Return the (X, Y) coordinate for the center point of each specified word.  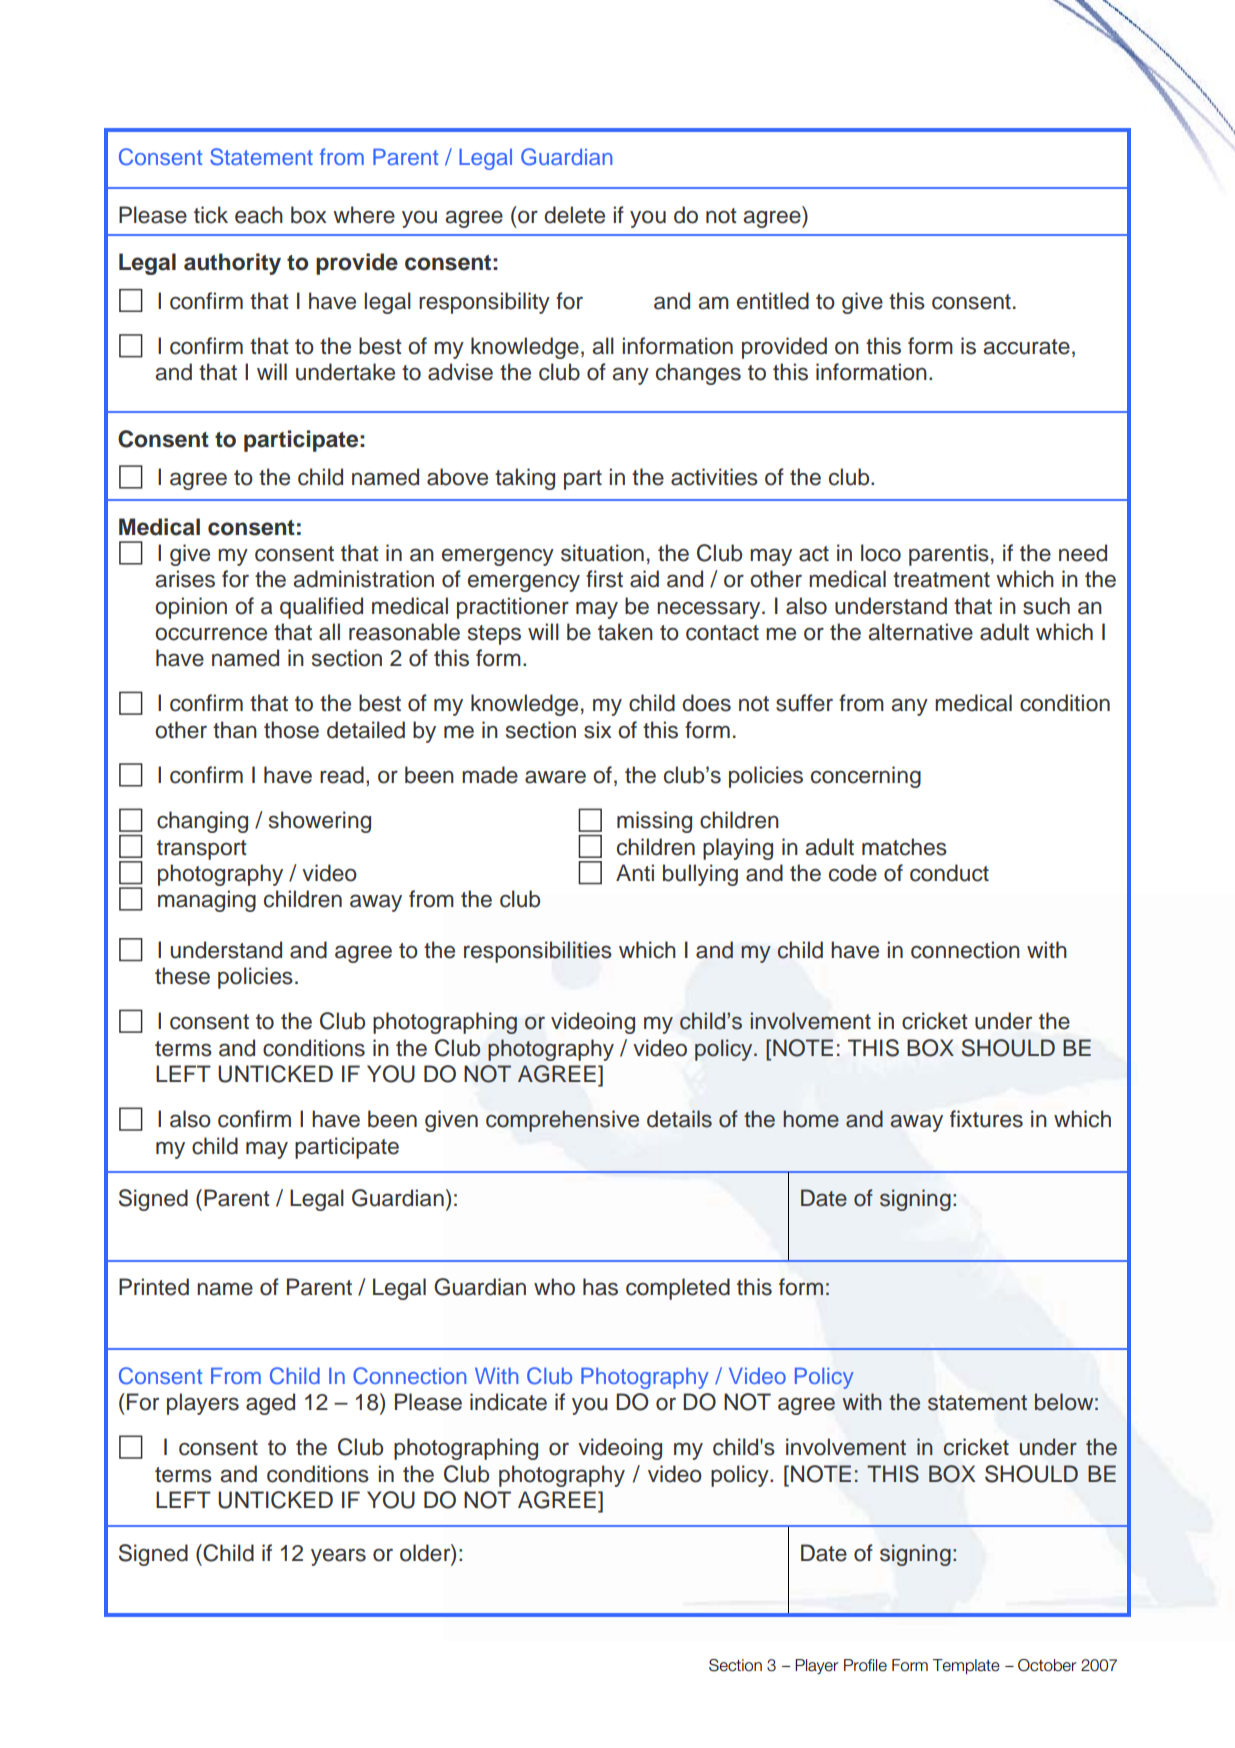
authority (232, 264)
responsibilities (538, 952)
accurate (1027, 347)
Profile (865, 1665)
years (338, 1557)
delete (574, 215)
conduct (949, 873)
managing (207, 901)
